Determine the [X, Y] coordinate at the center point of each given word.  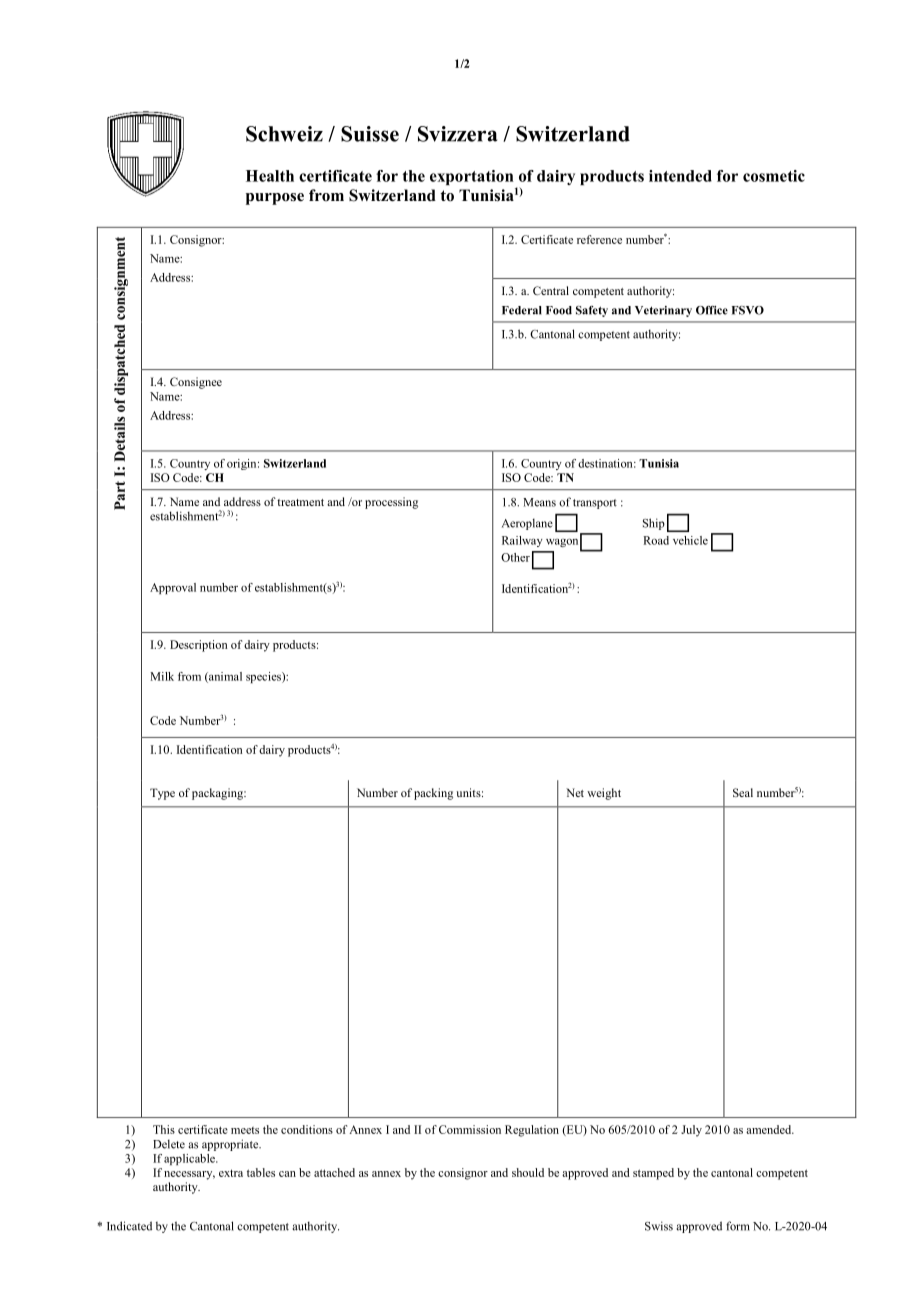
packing [433, 794]
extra [231, 1173]
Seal [743, 792]
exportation [472, 177]
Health [270, 176]
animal [224, 677]
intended [680, 176]
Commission [470, 1129]
